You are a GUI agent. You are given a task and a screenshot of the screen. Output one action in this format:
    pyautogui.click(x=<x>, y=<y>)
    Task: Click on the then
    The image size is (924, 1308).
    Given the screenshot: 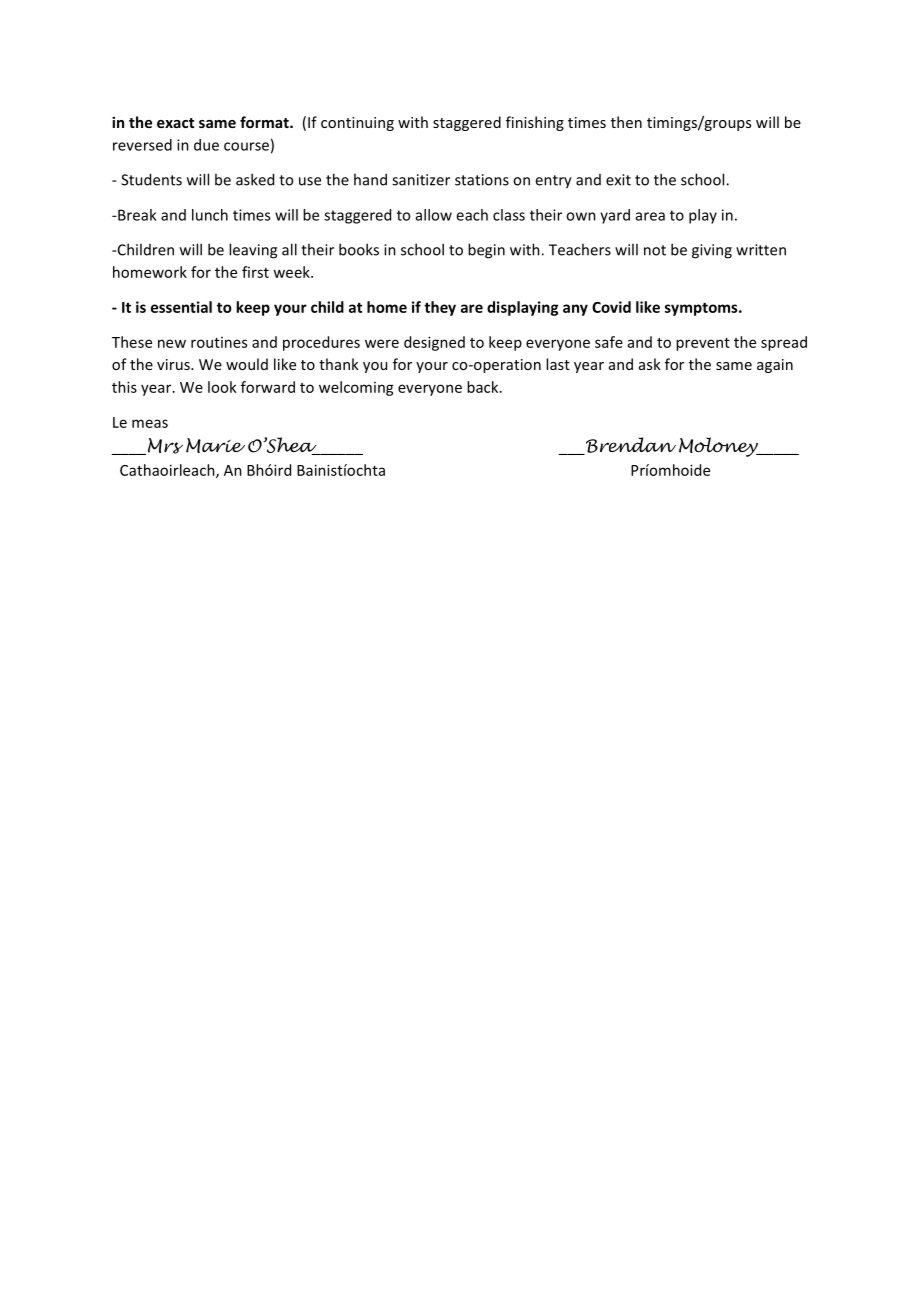 What is the action you would take?
    pyautogui.click(x=626, y=122)
